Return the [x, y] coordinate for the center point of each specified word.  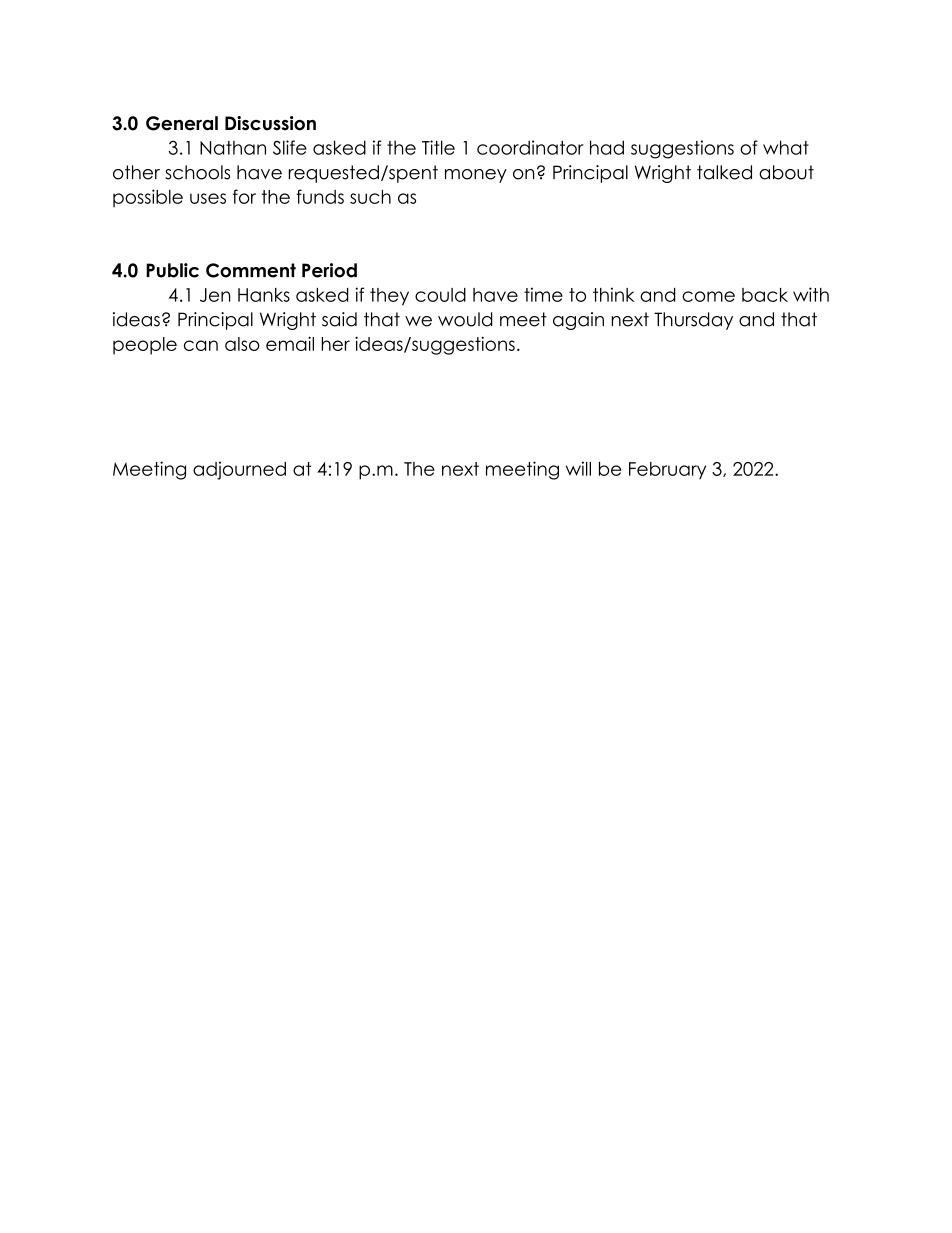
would [465, 319]
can [201, 345]
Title [438, 147]
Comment [251, 270]
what [786, 147]
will [578, 468]
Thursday [693, 321]
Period [329, 270]
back [765, 295]
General [182, 123]
